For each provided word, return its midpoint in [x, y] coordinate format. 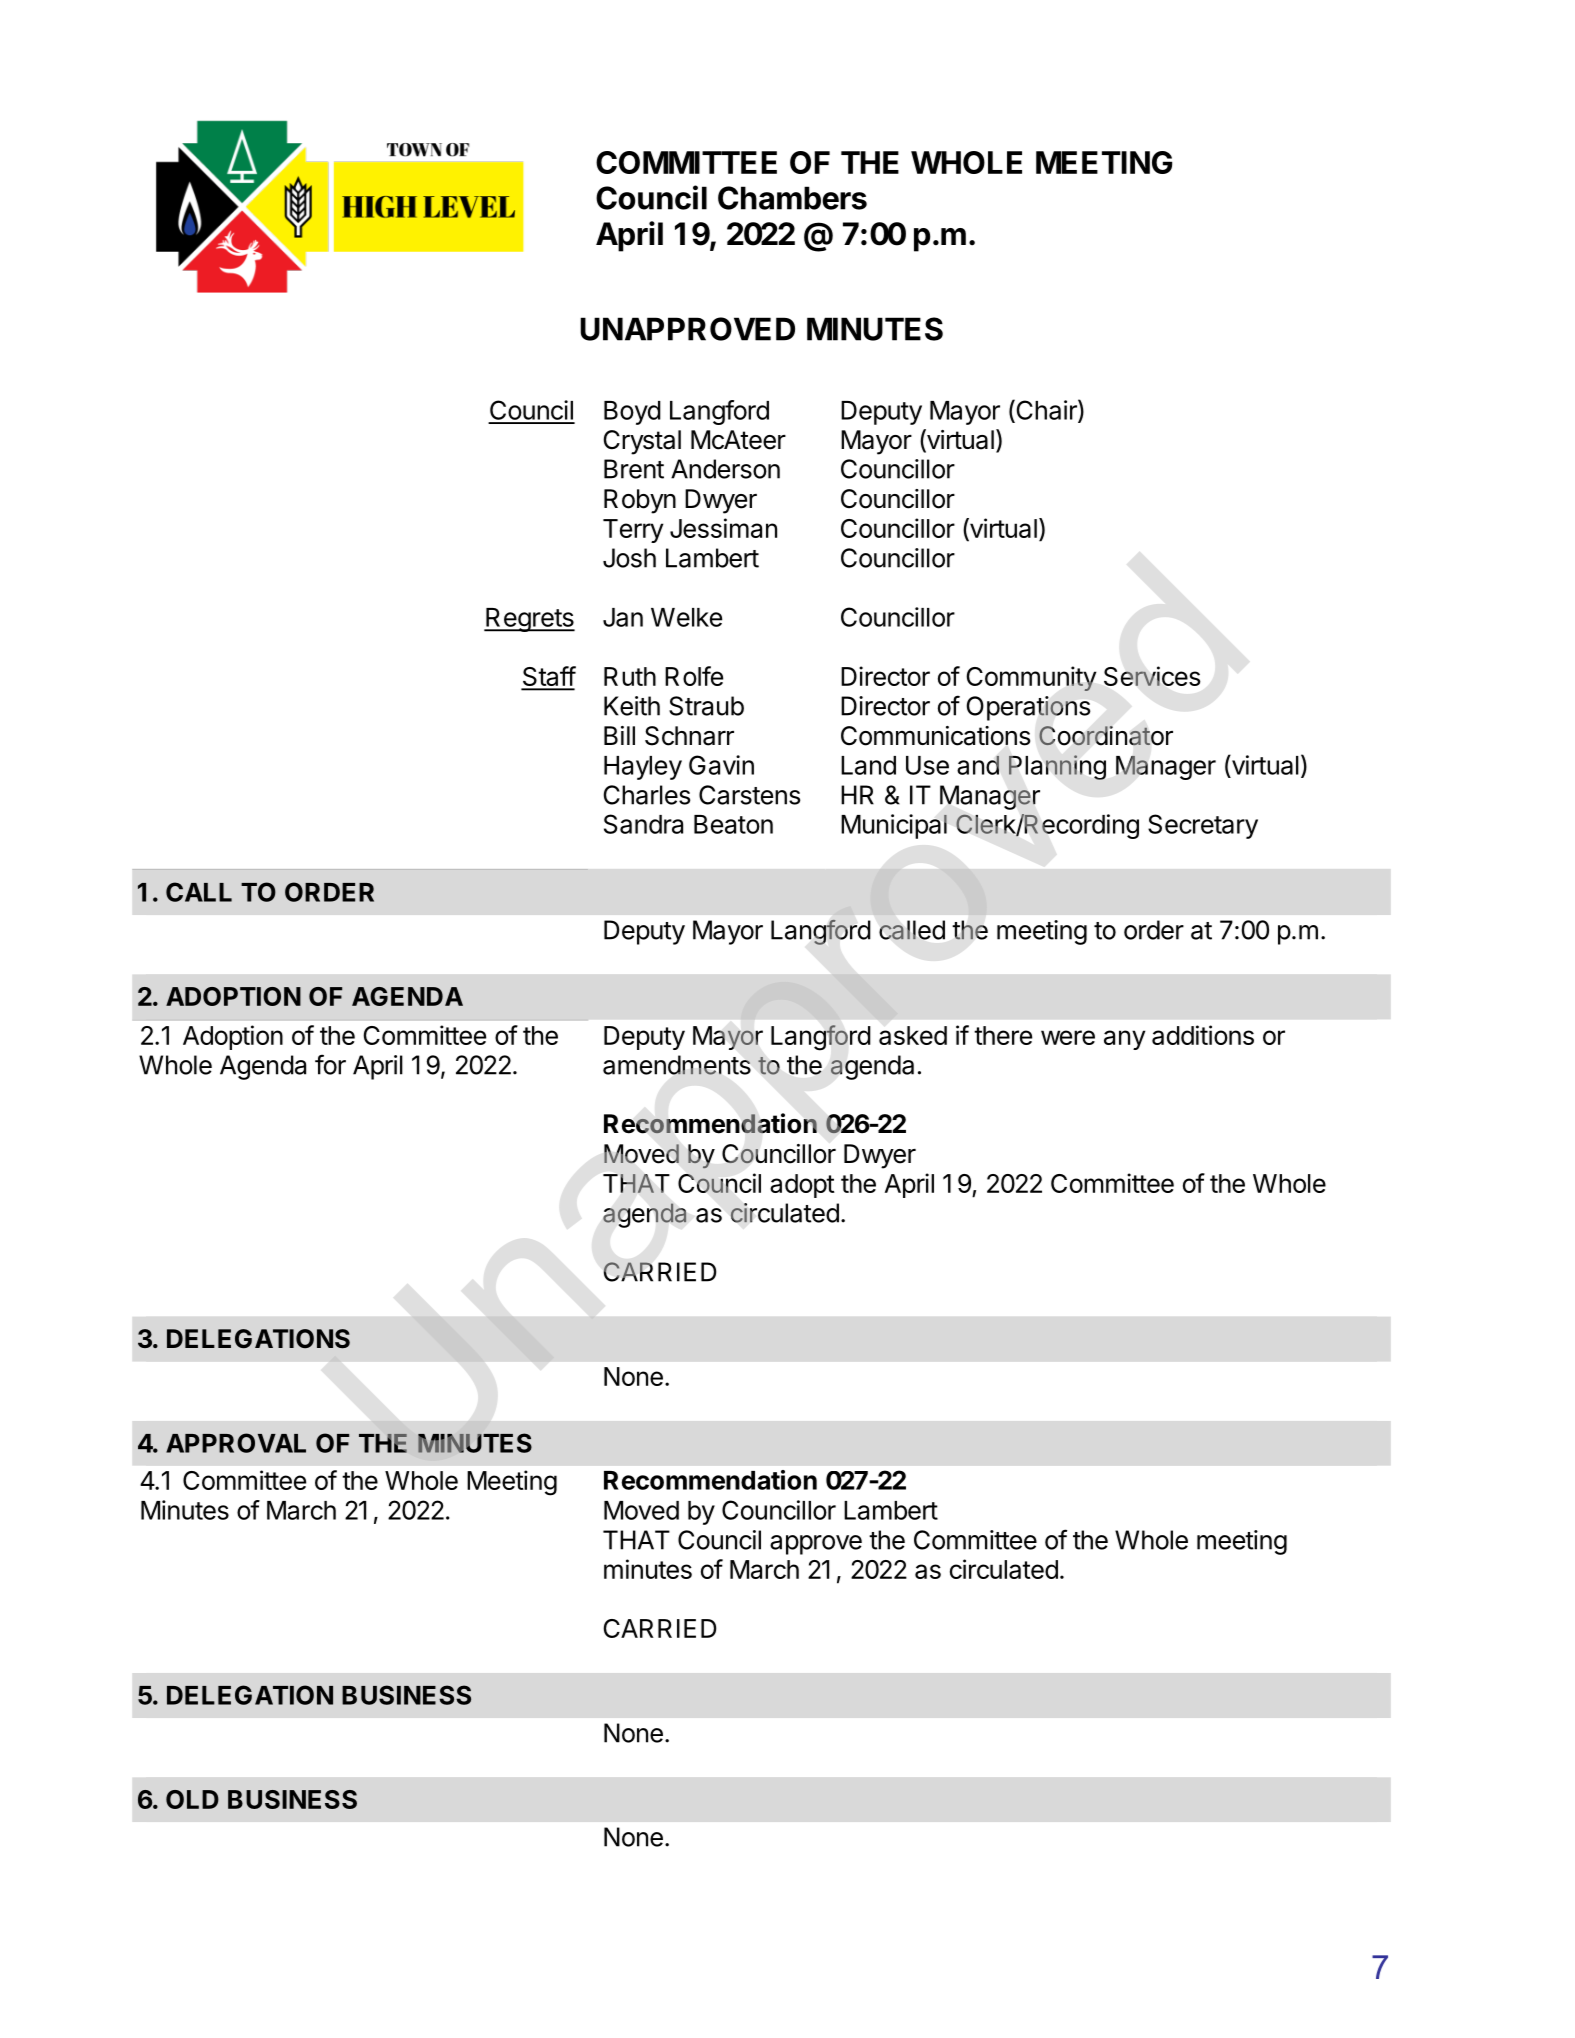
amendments [677, 1065]
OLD [192, 1799]
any [1124, 1040]
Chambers [792, 198]
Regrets [529, 620]
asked [913, 1035]
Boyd [632, 413]
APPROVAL [236, 1443]
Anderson [725, 469]
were [1068, 1037]
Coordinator [1106, 736]
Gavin [721, 765]
